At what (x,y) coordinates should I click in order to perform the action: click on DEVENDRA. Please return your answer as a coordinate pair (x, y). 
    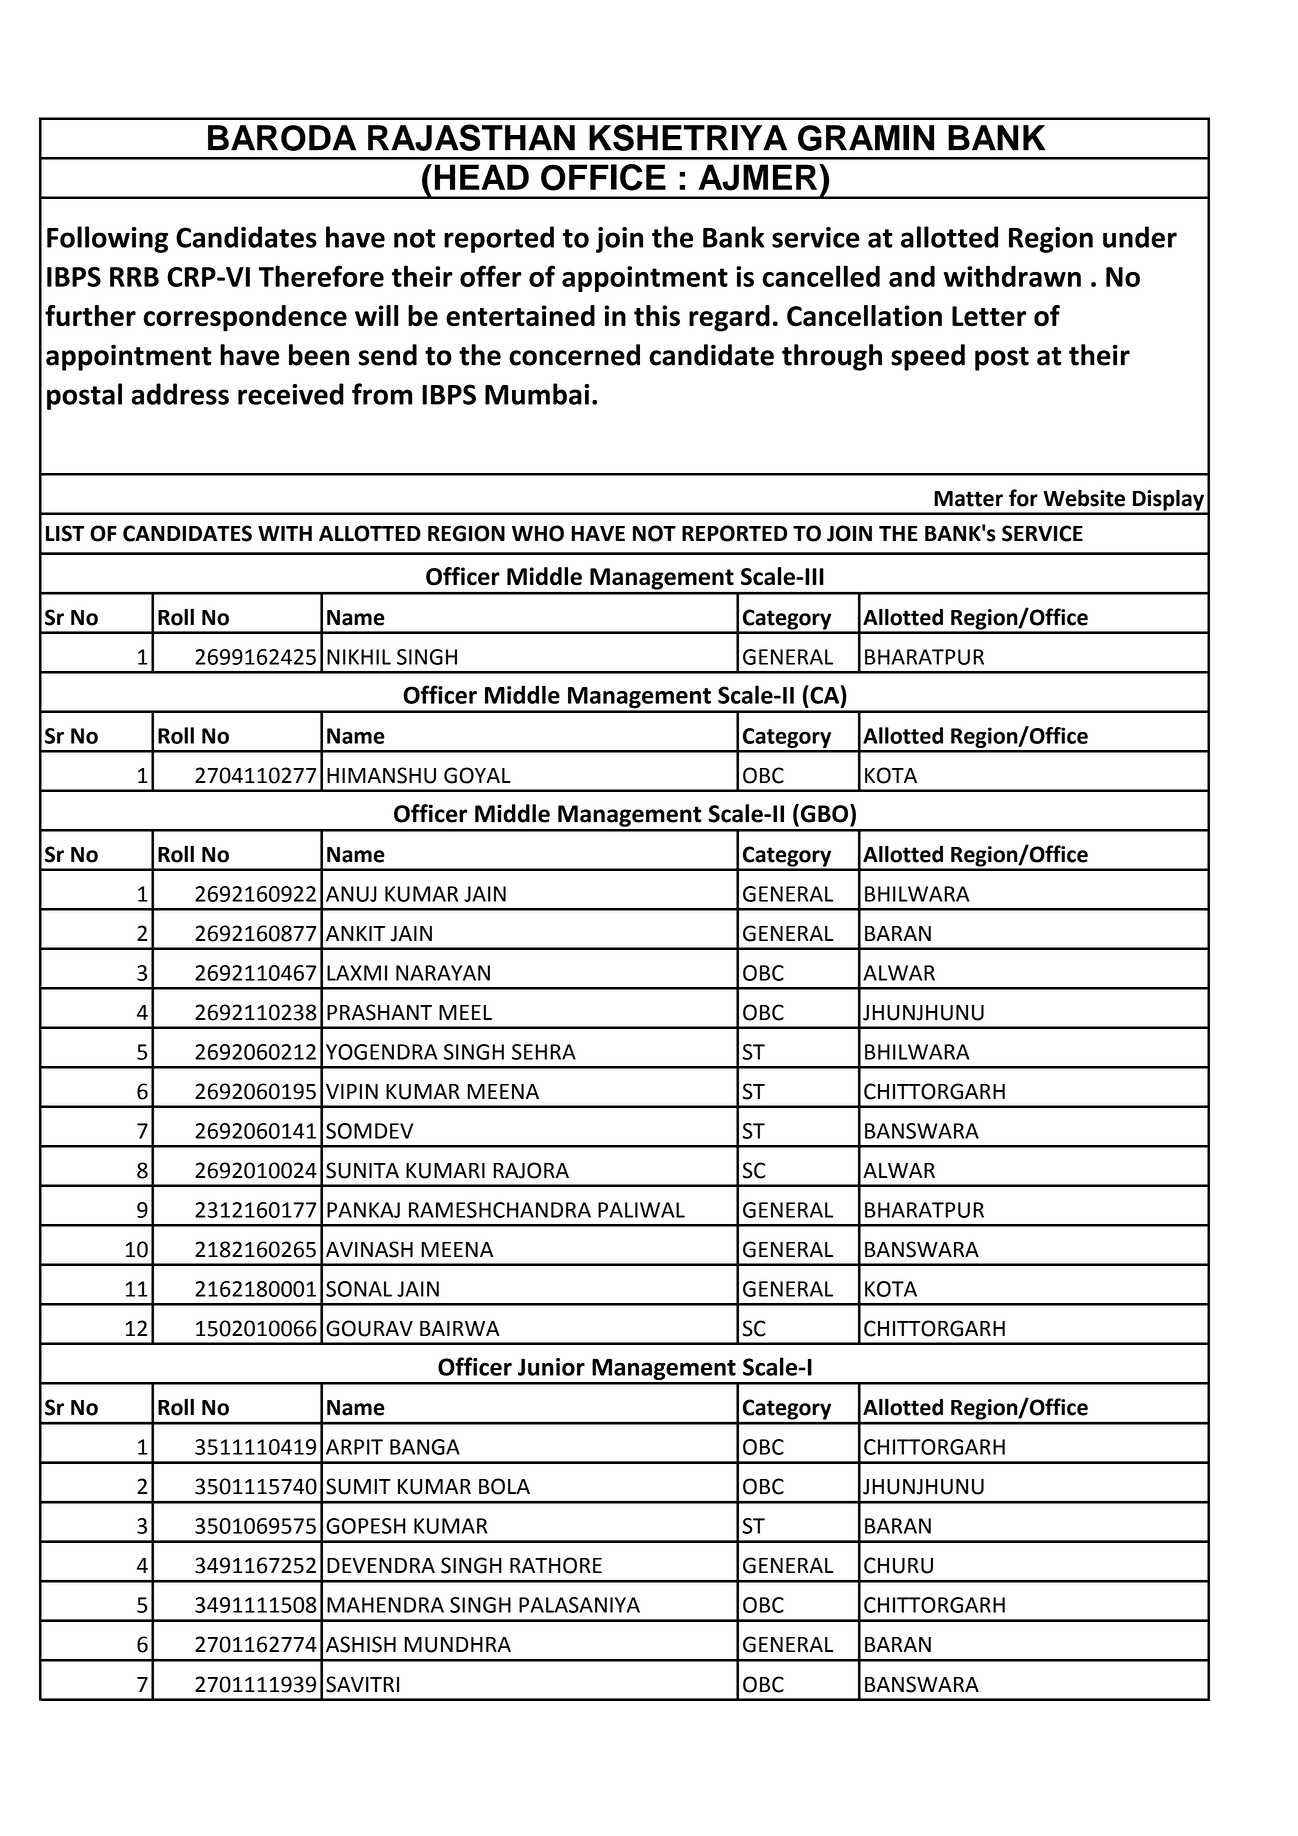
    Looking at the image, I should click on (381, 1565).
